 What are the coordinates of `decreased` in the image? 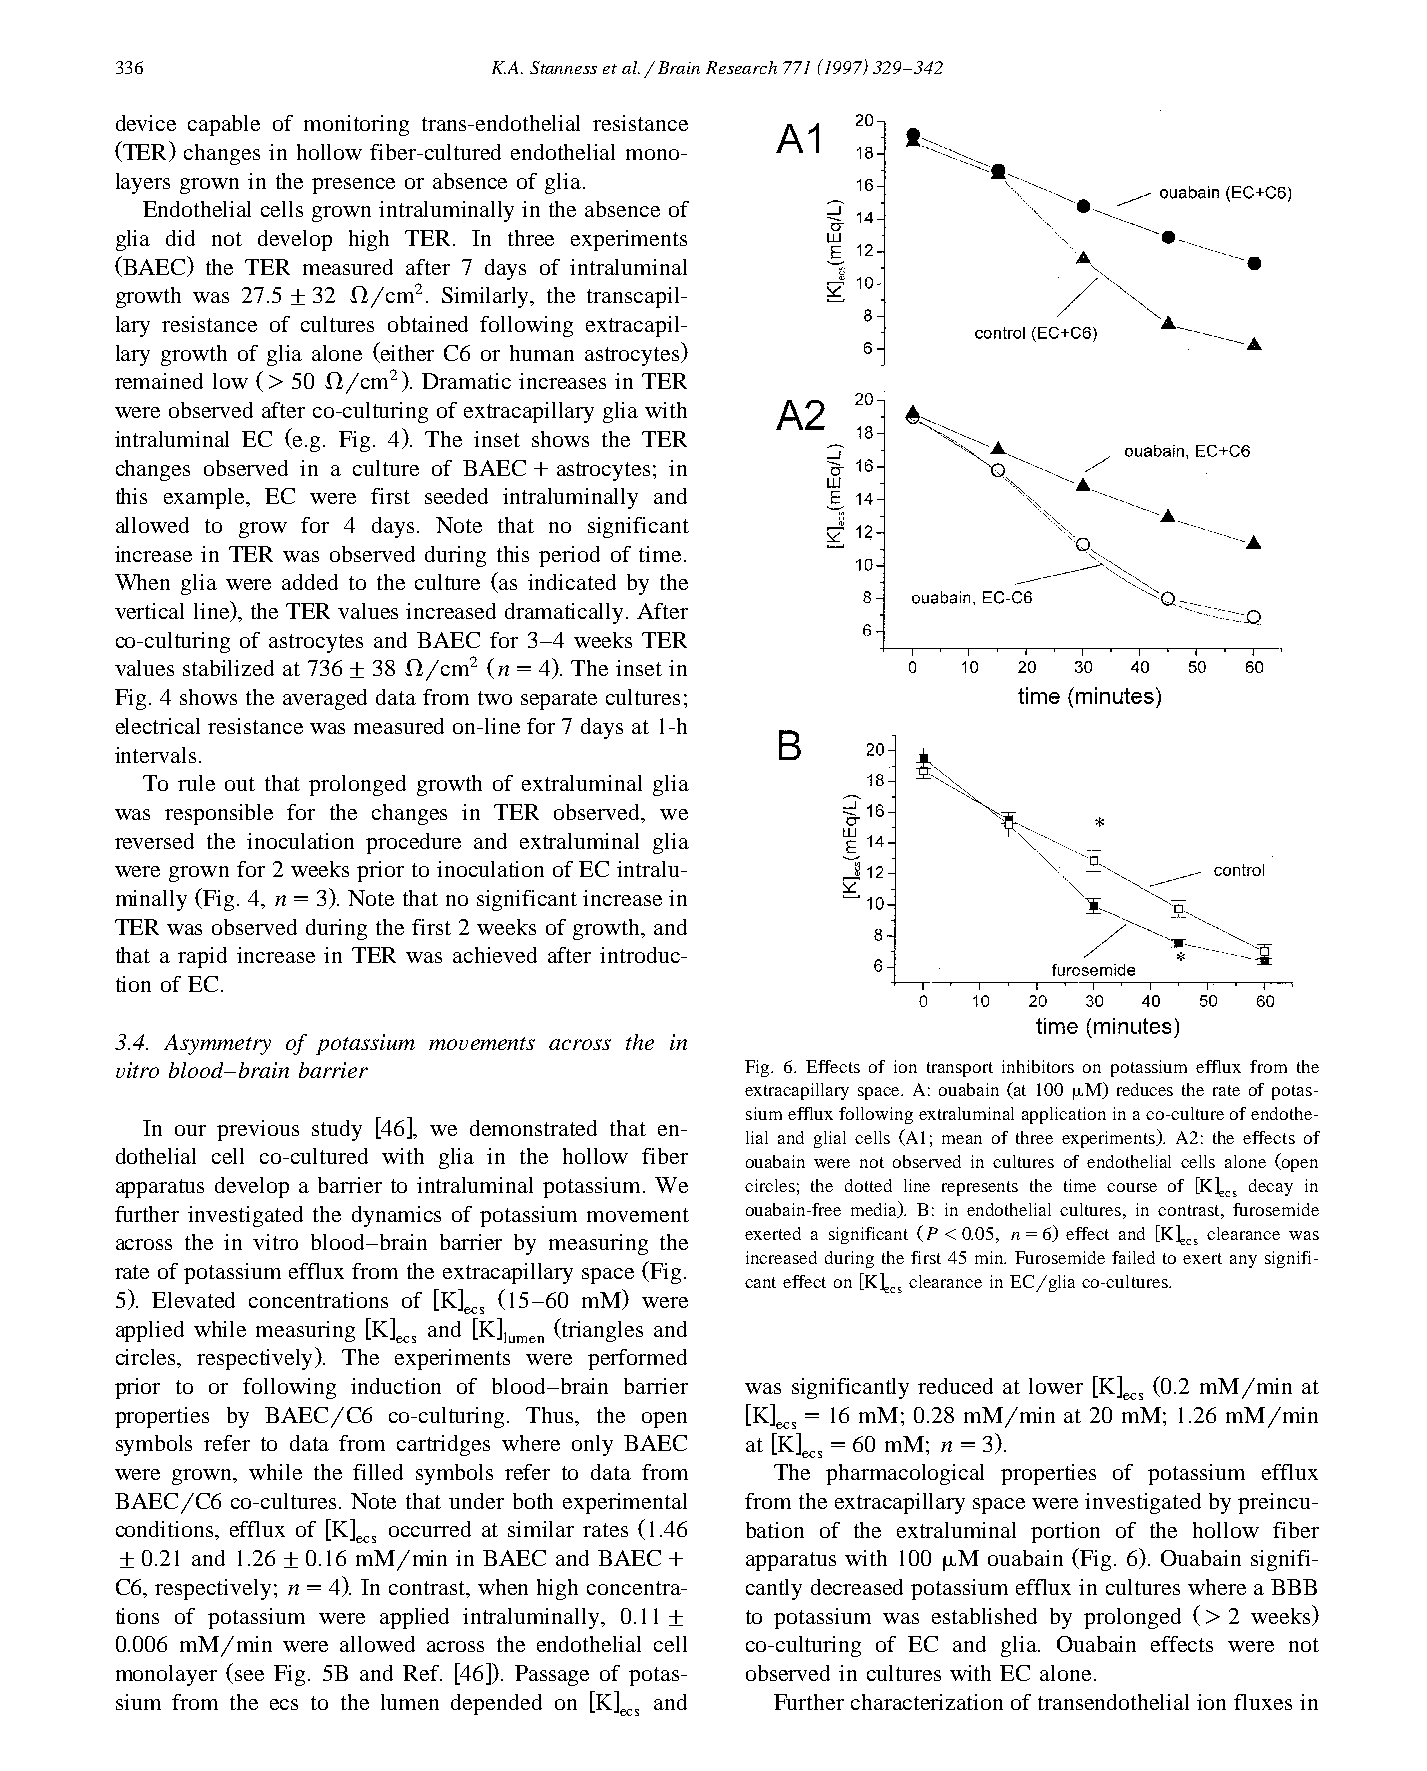 It's located at (857, 1587).
